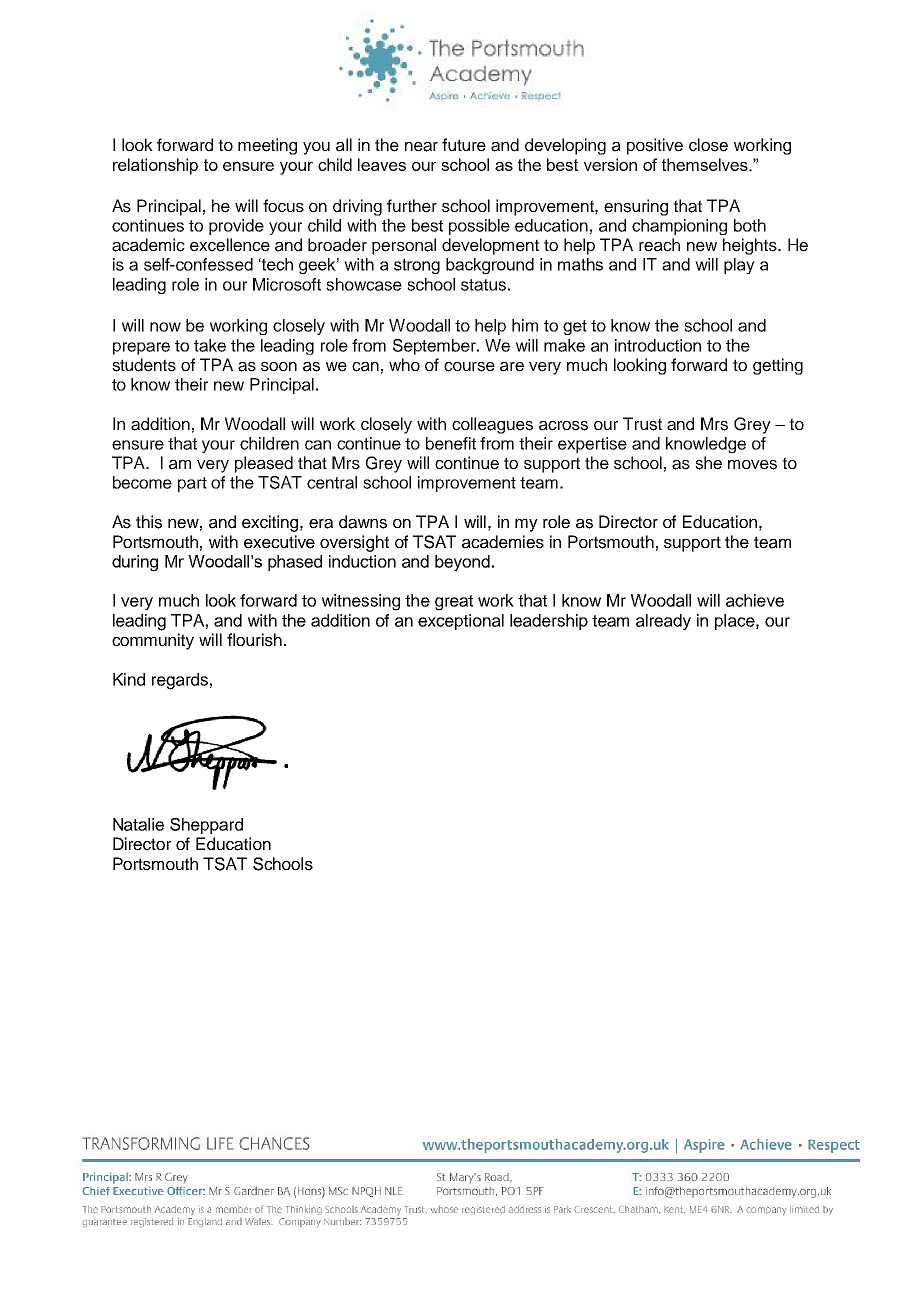 This screenshot has width=924, height=1308. What do you see at coordinates (752, 465) in the screenshot?
I see `moves` at bounding box center [752, 465].
